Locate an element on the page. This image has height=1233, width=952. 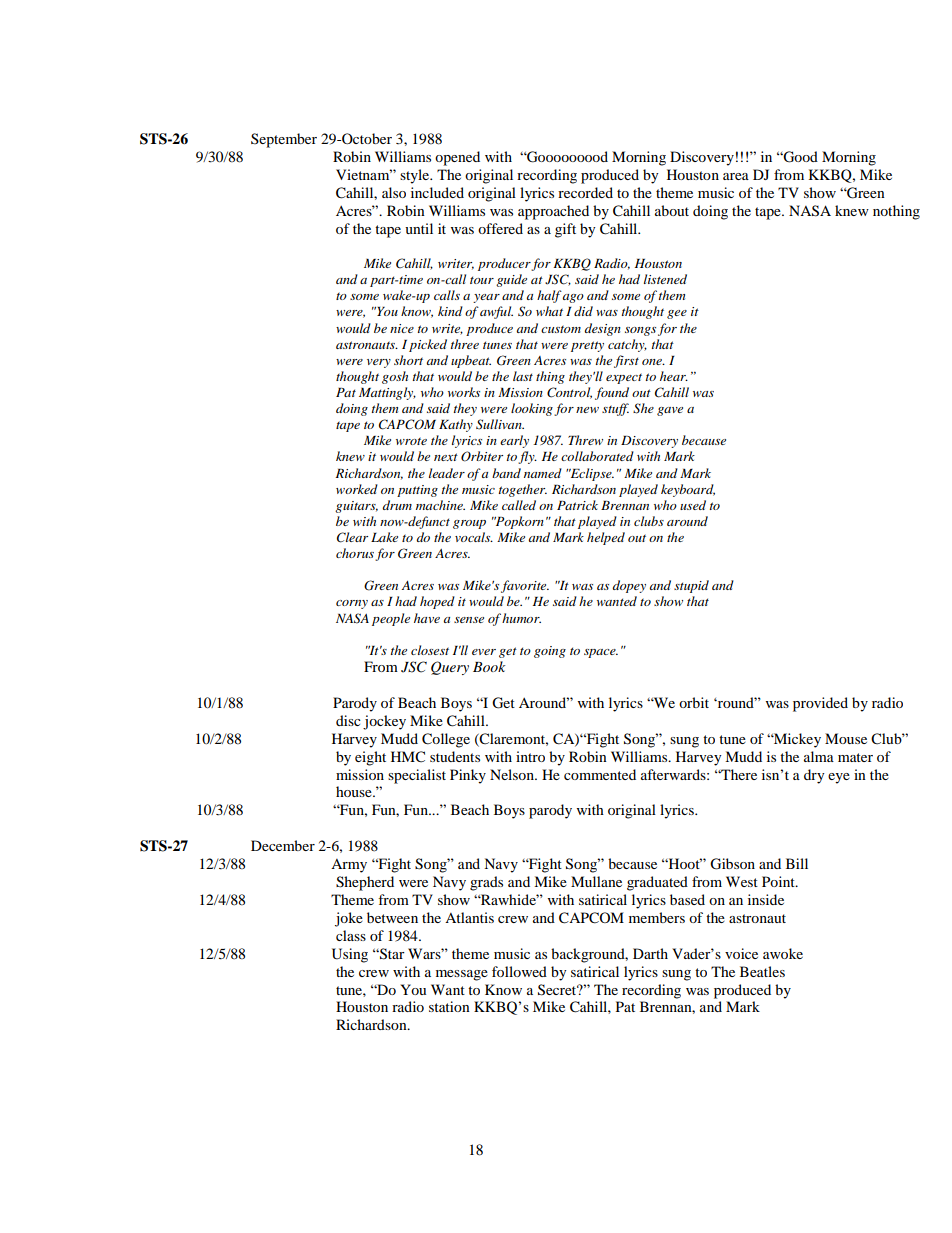
Using is located at coordinates (350, 955).
